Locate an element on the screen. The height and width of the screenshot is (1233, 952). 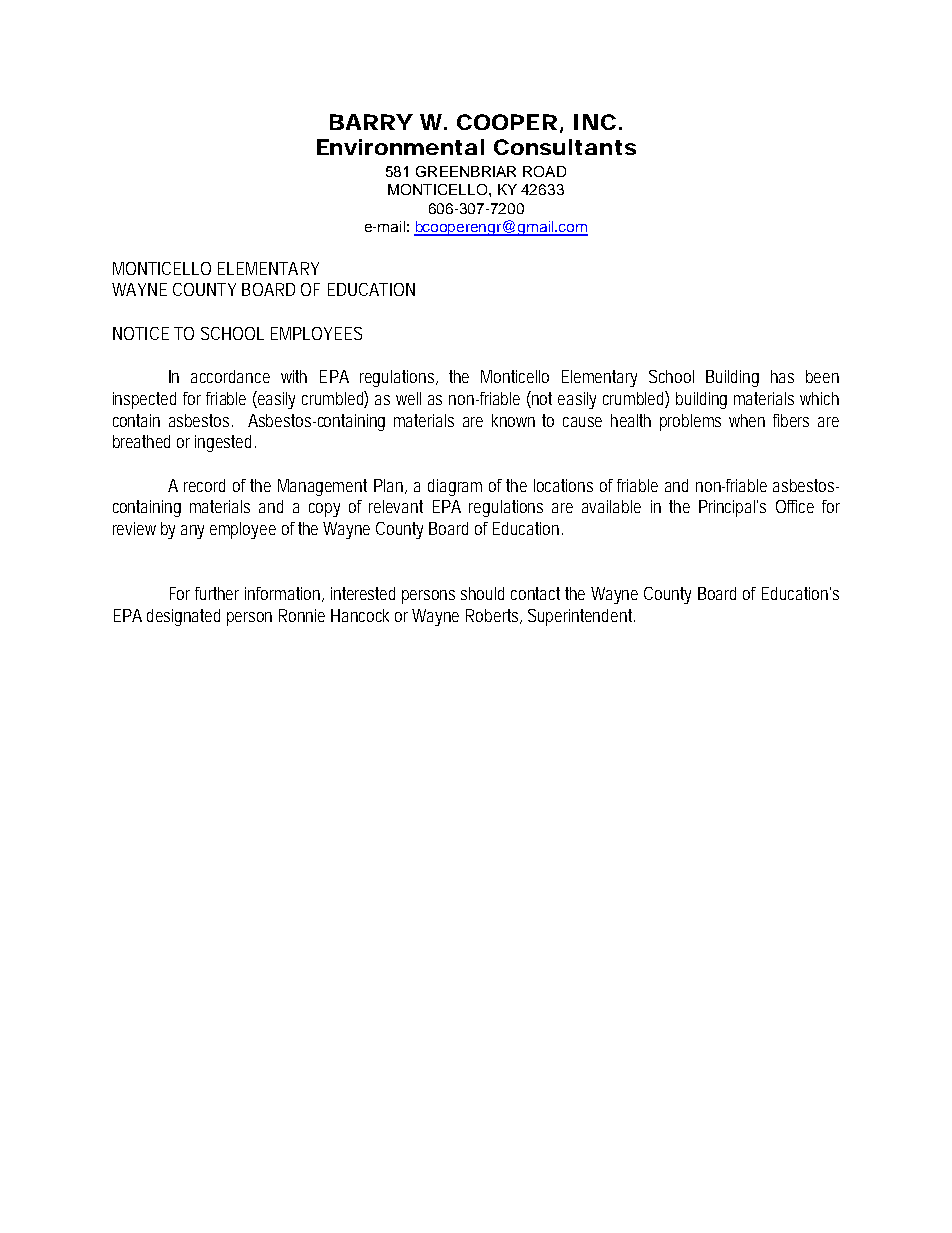
Environmental is located at coordinates (400, 147).
